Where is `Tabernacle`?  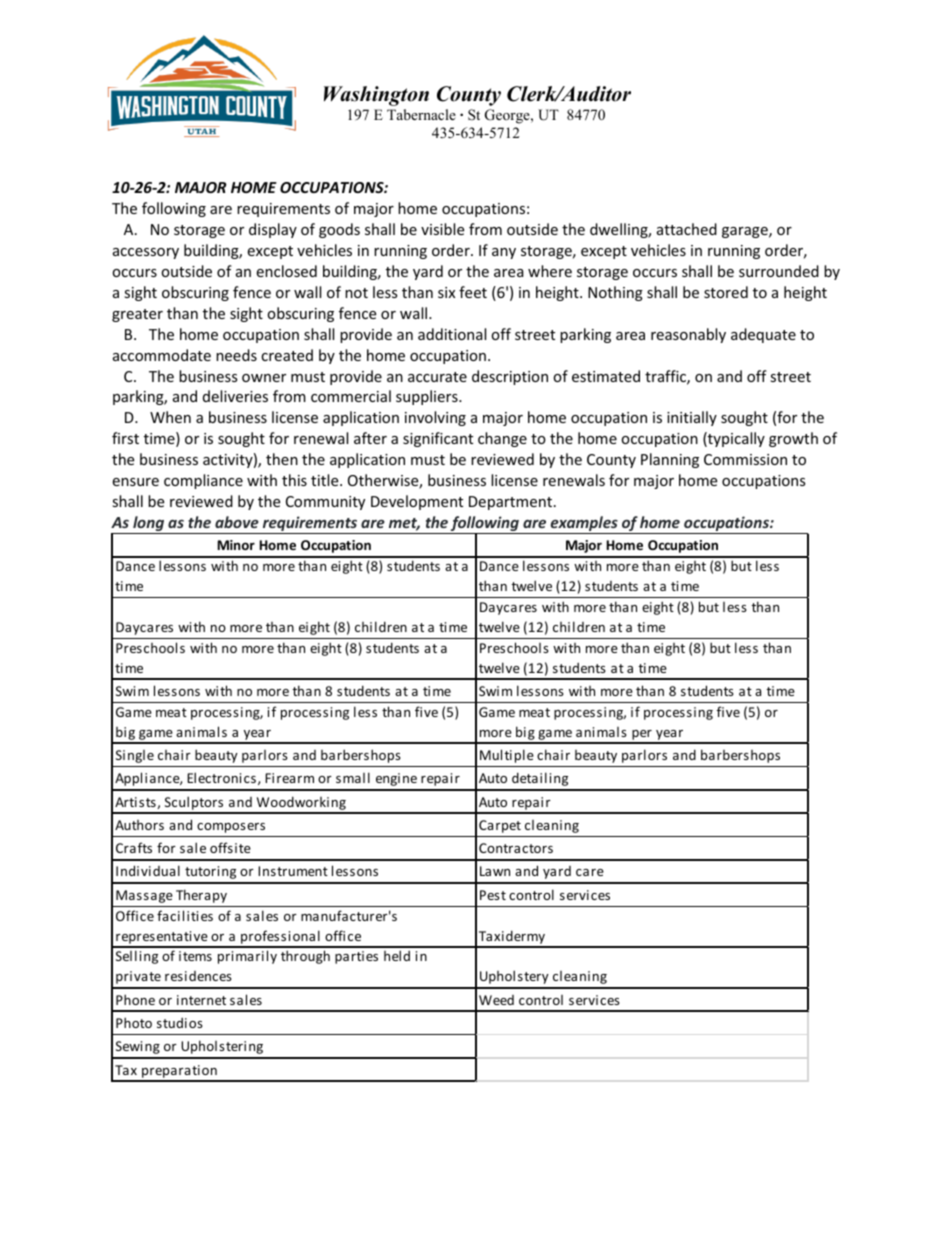 Tabernacle is located at coordinates (421, 114).
